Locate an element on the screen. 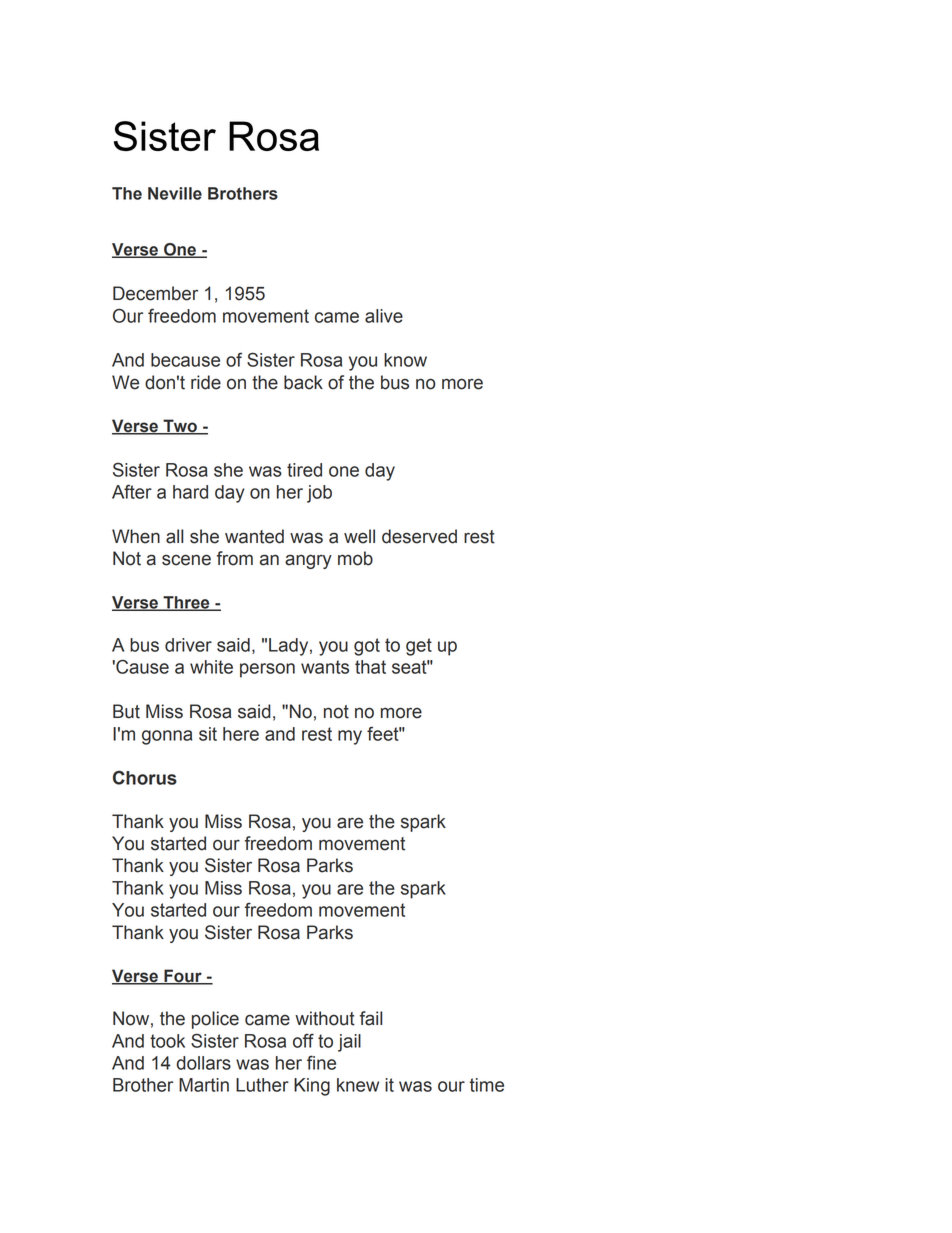  know is located at coordinates (405, 360).
